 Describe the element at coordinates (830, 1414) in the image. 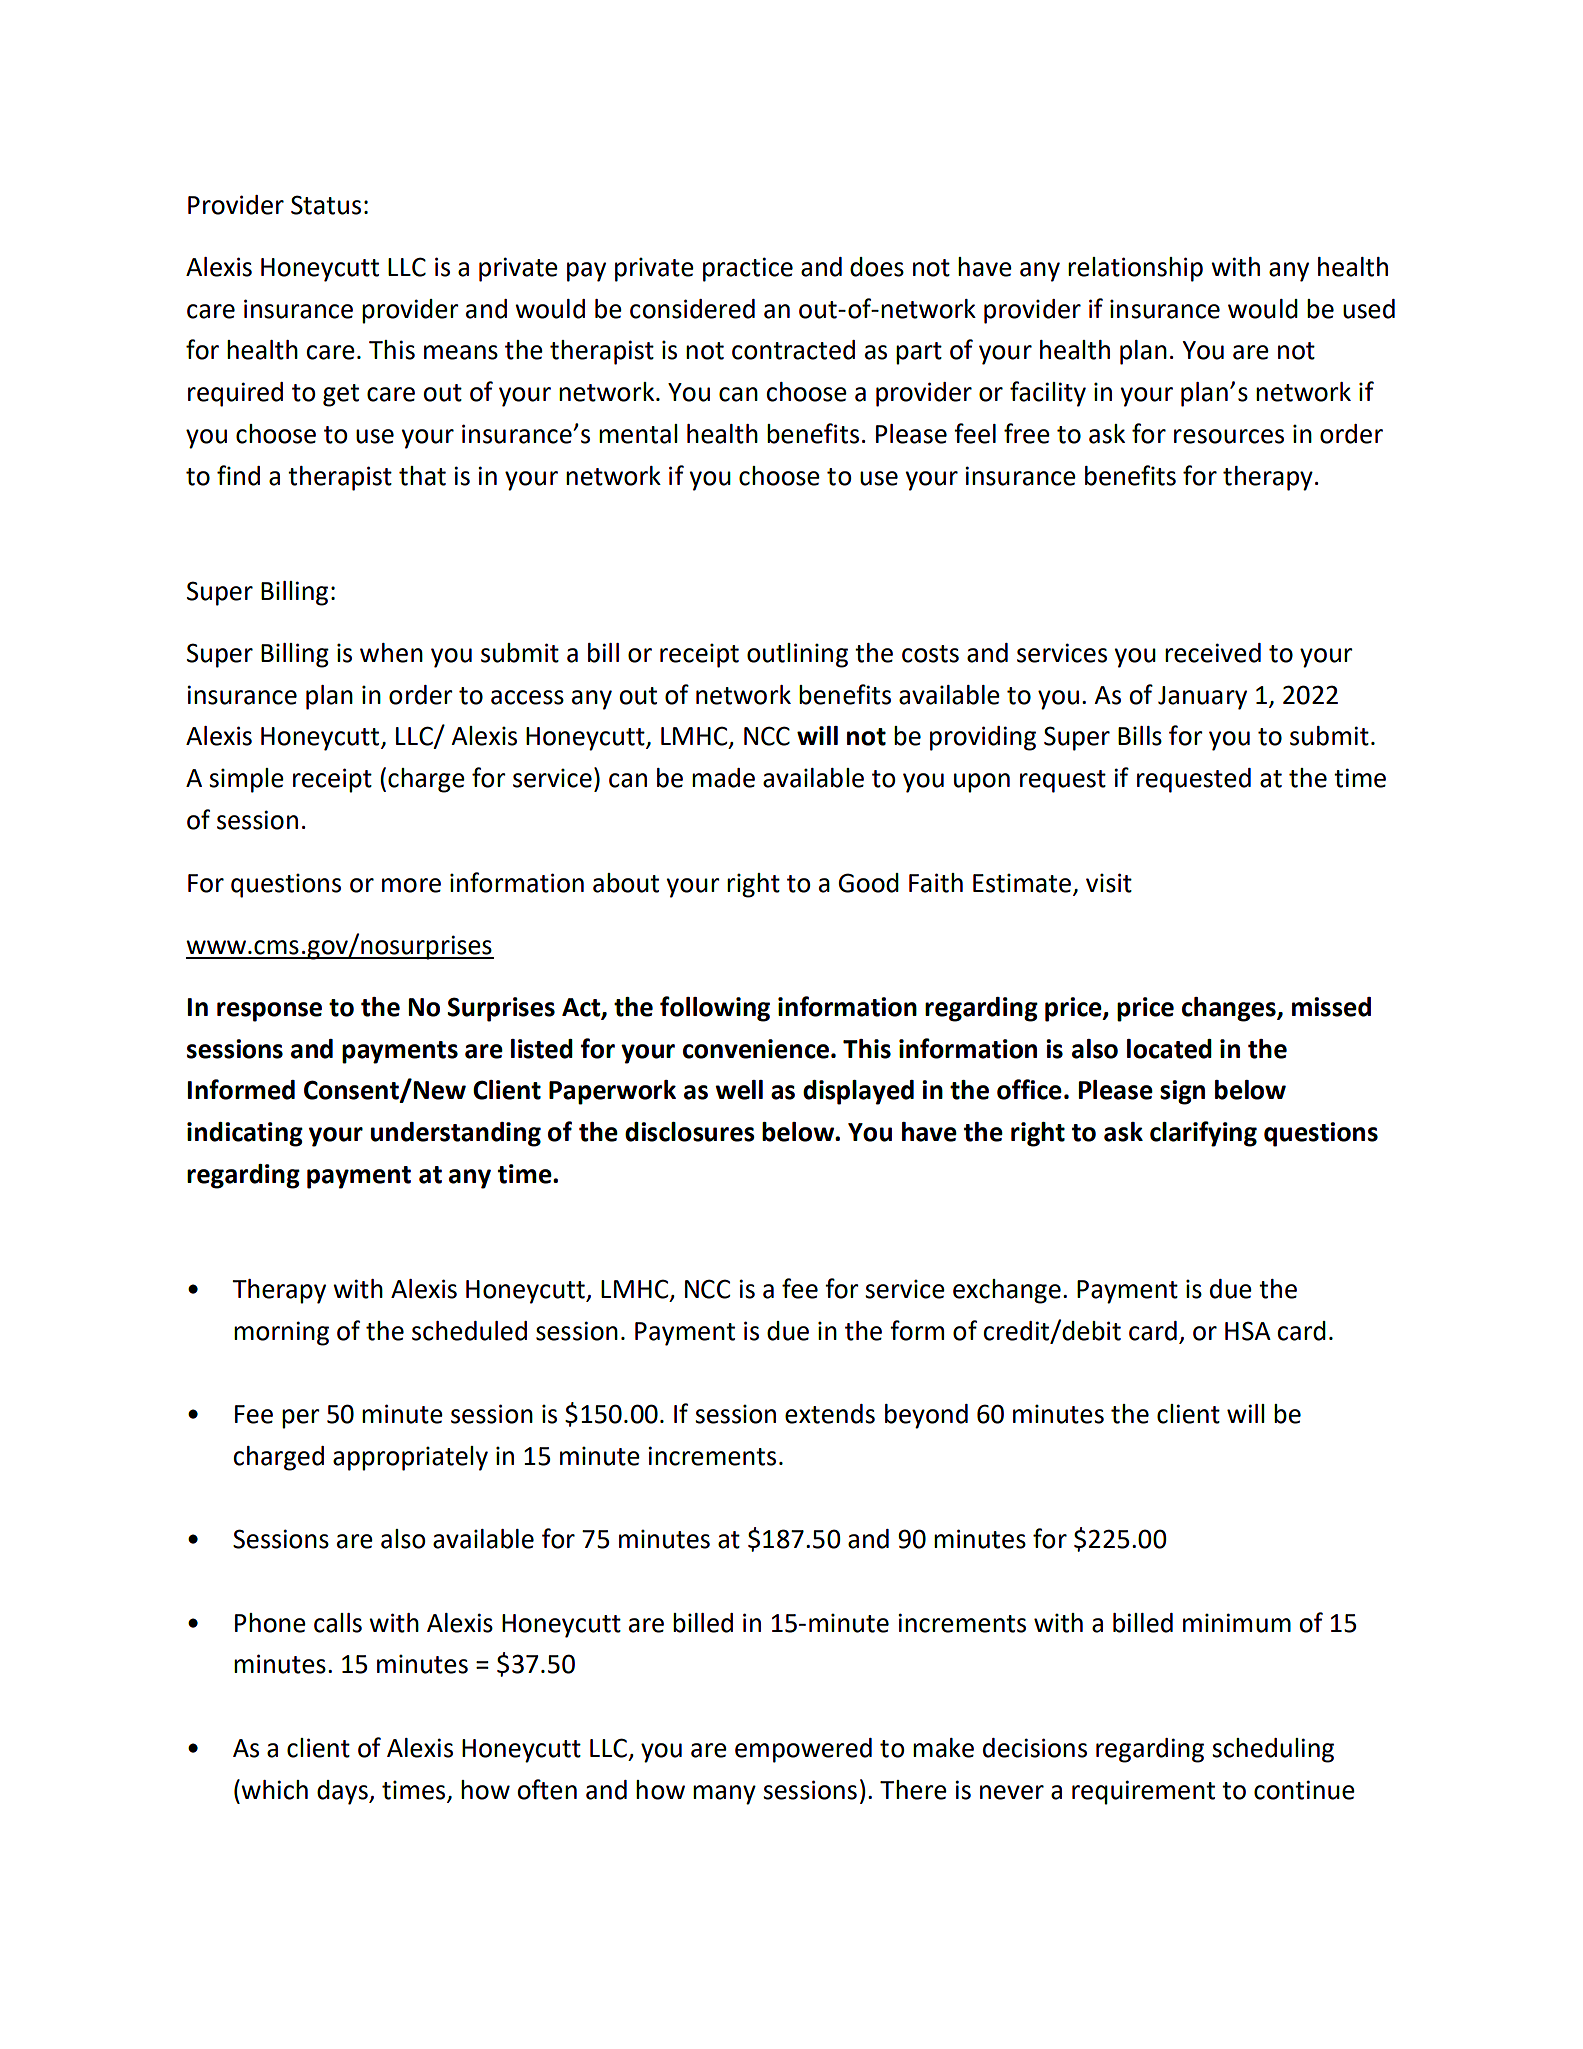

I see `extends` at that location.
